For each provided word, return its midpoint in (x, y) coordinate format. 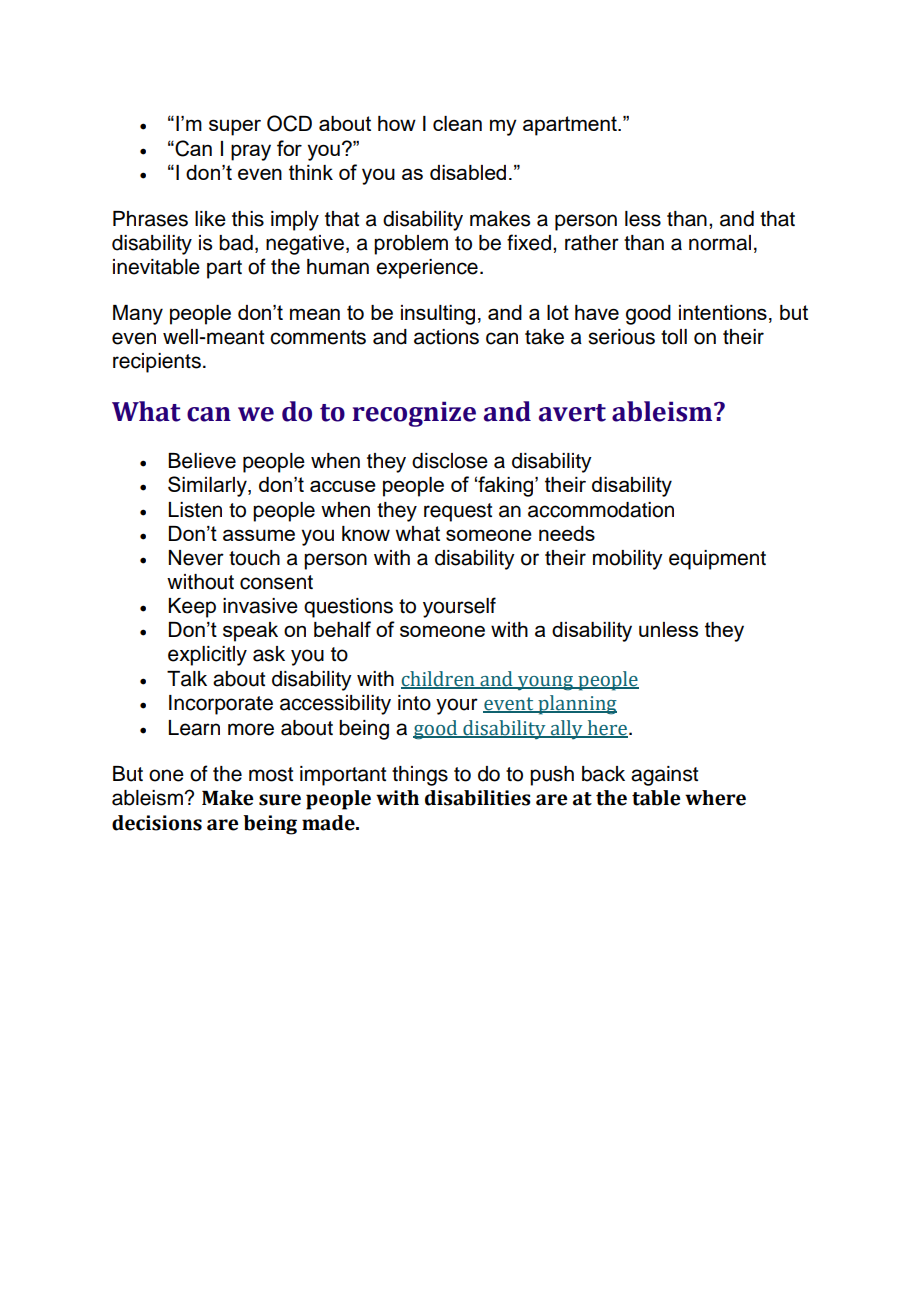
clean (457, 123)
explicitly (207, 656)
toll (674, 337)
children (439, 679)
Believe (202, 461)
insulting (438, 315)
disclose (450, 461)
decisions (157, 823)
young (546, 683)
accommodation (601, 510)
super (235, 127)
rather (592, 243)
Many (138, 315)
